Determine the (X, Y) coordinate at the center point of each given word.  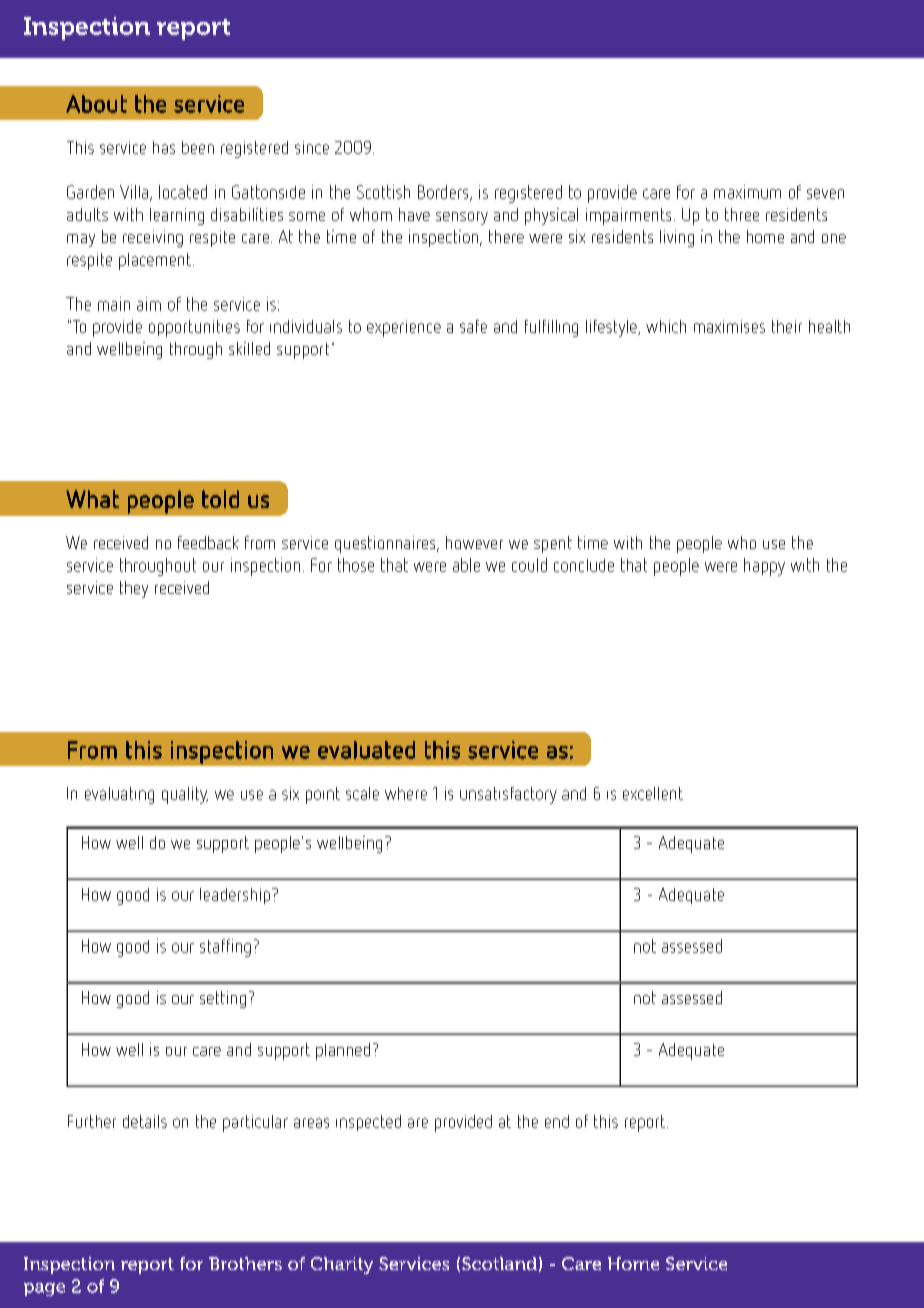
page (44, 1289)
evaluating (119, 795)
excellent (653, 793)
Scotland (499, 1263)
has (164, 147)
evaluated (366, 750)
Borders (444, 193)
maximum (747, 192)
